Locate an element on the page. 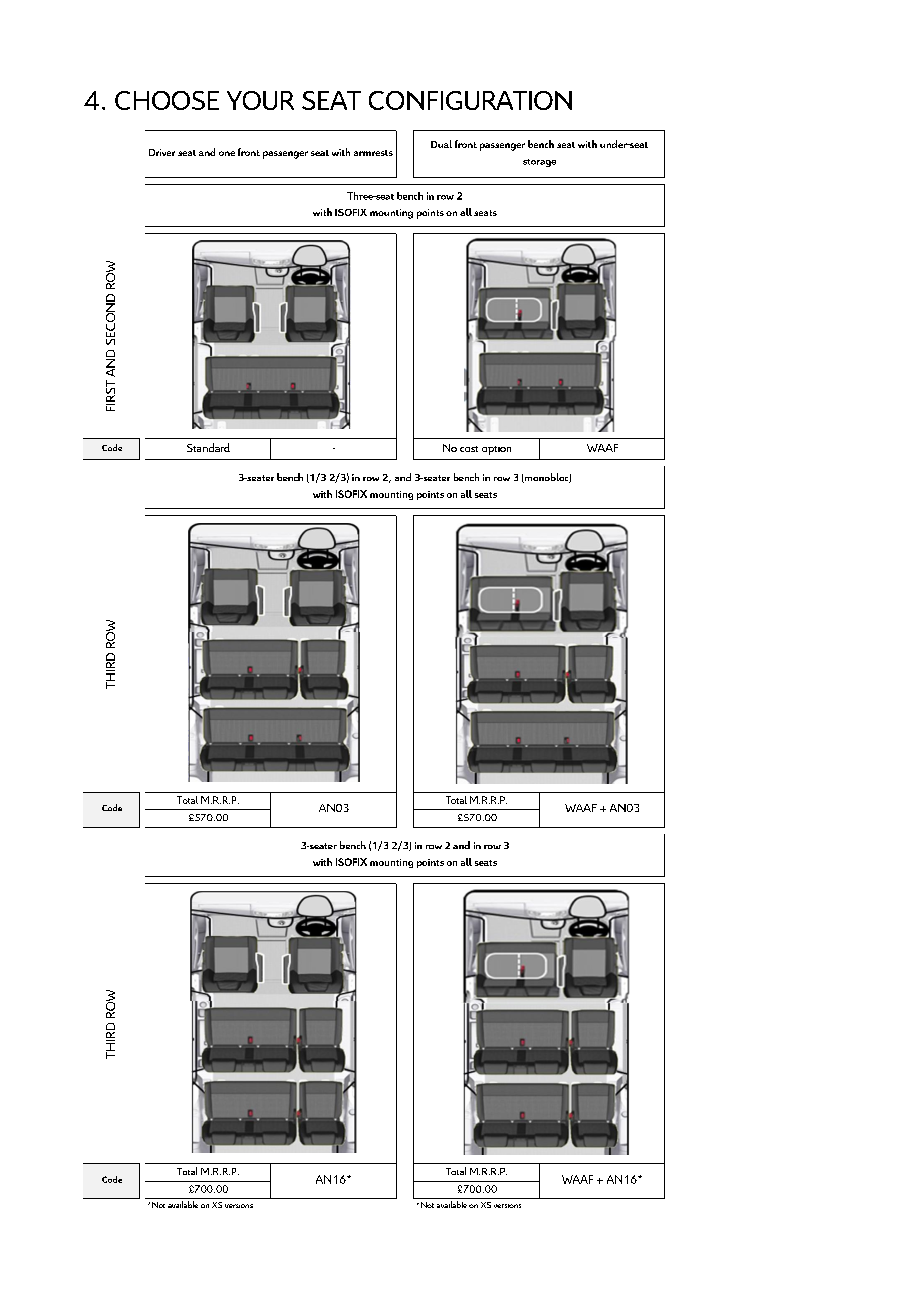 The image size is (924, 1308). one is located at coordinates (227, 153).
